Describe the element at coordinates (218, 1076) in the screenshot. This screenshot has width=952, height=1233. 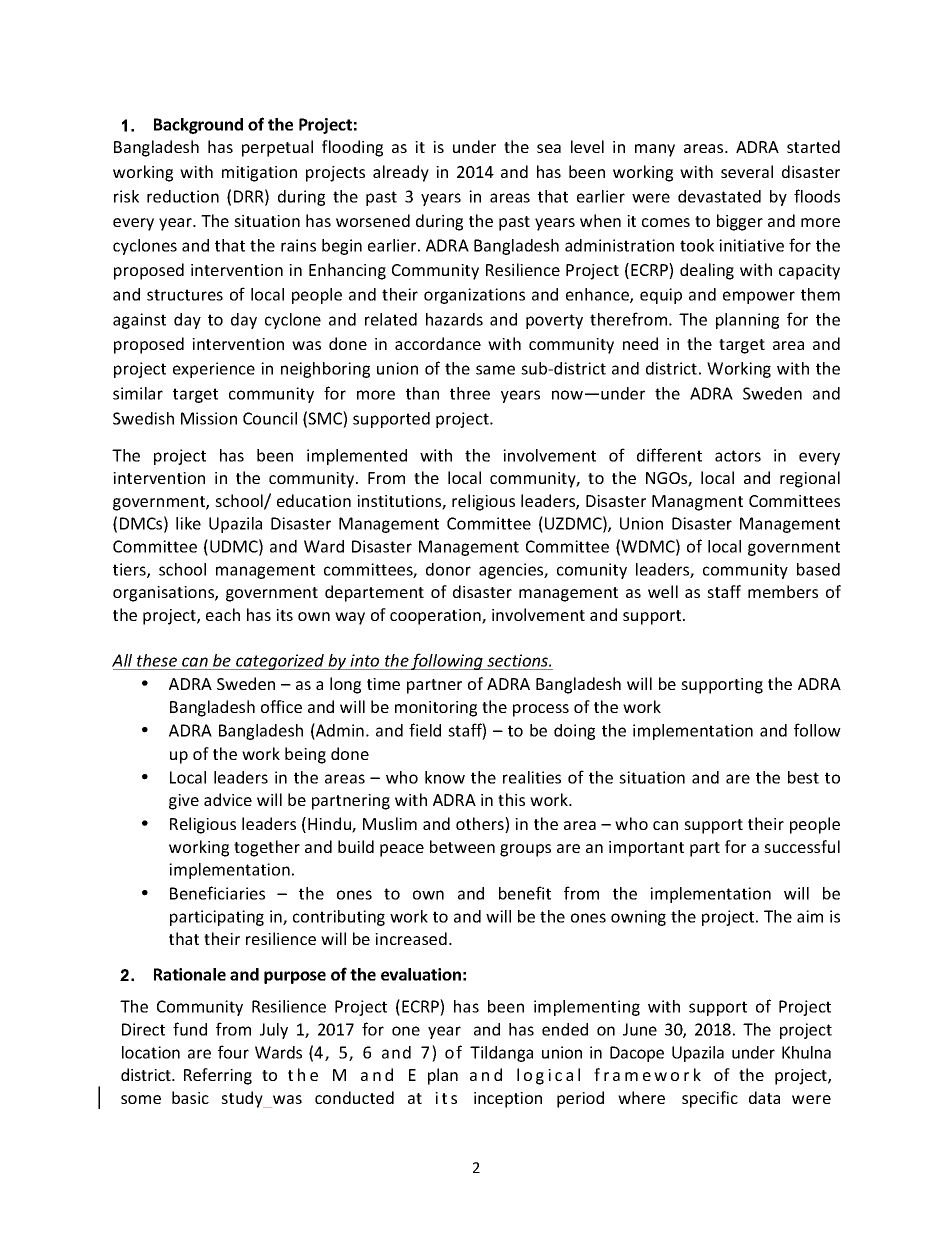
I see `Referring` at that location.
